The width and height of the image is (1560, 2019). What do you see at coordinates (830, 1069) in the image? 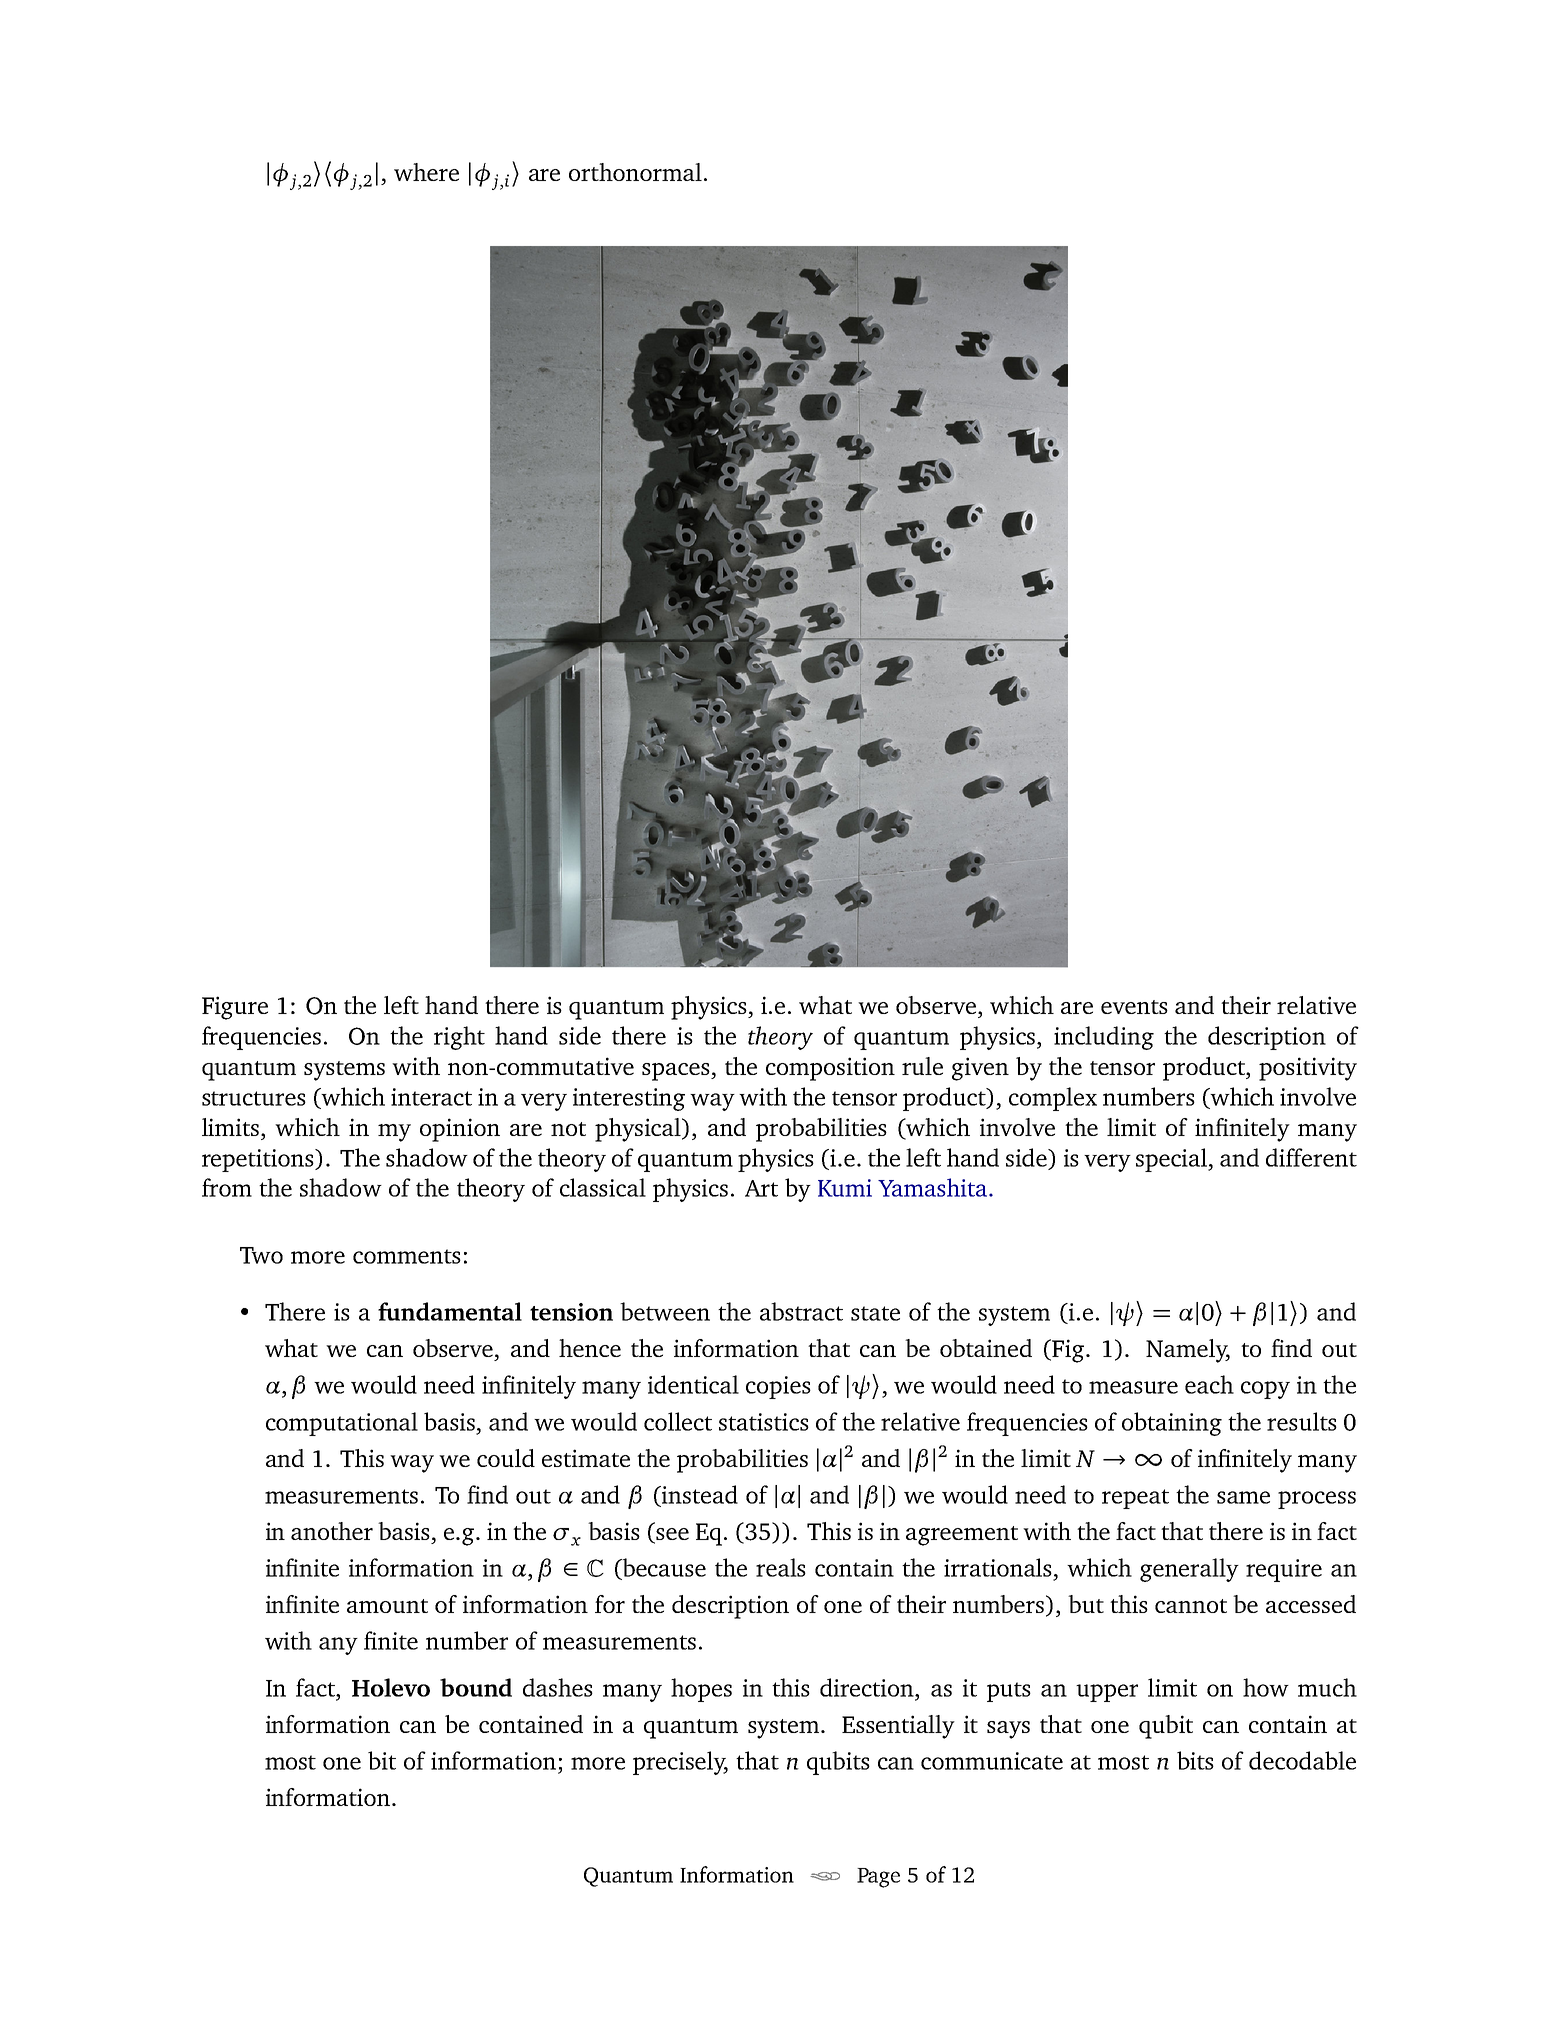
I see `composition` at bounding box center [830, 1069].
